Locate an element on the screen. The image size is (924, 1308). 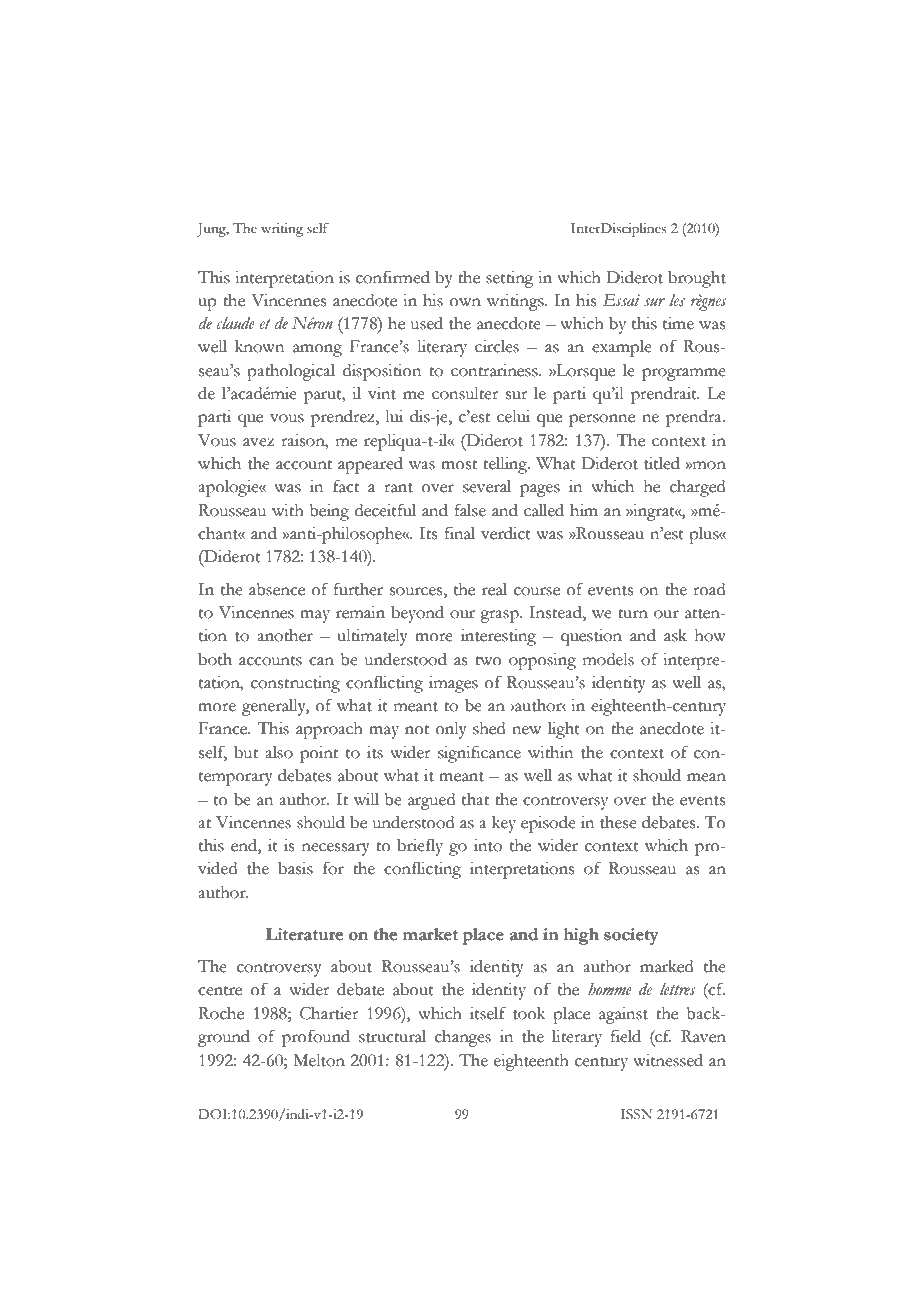
used is located at coordinates (427, 323).
